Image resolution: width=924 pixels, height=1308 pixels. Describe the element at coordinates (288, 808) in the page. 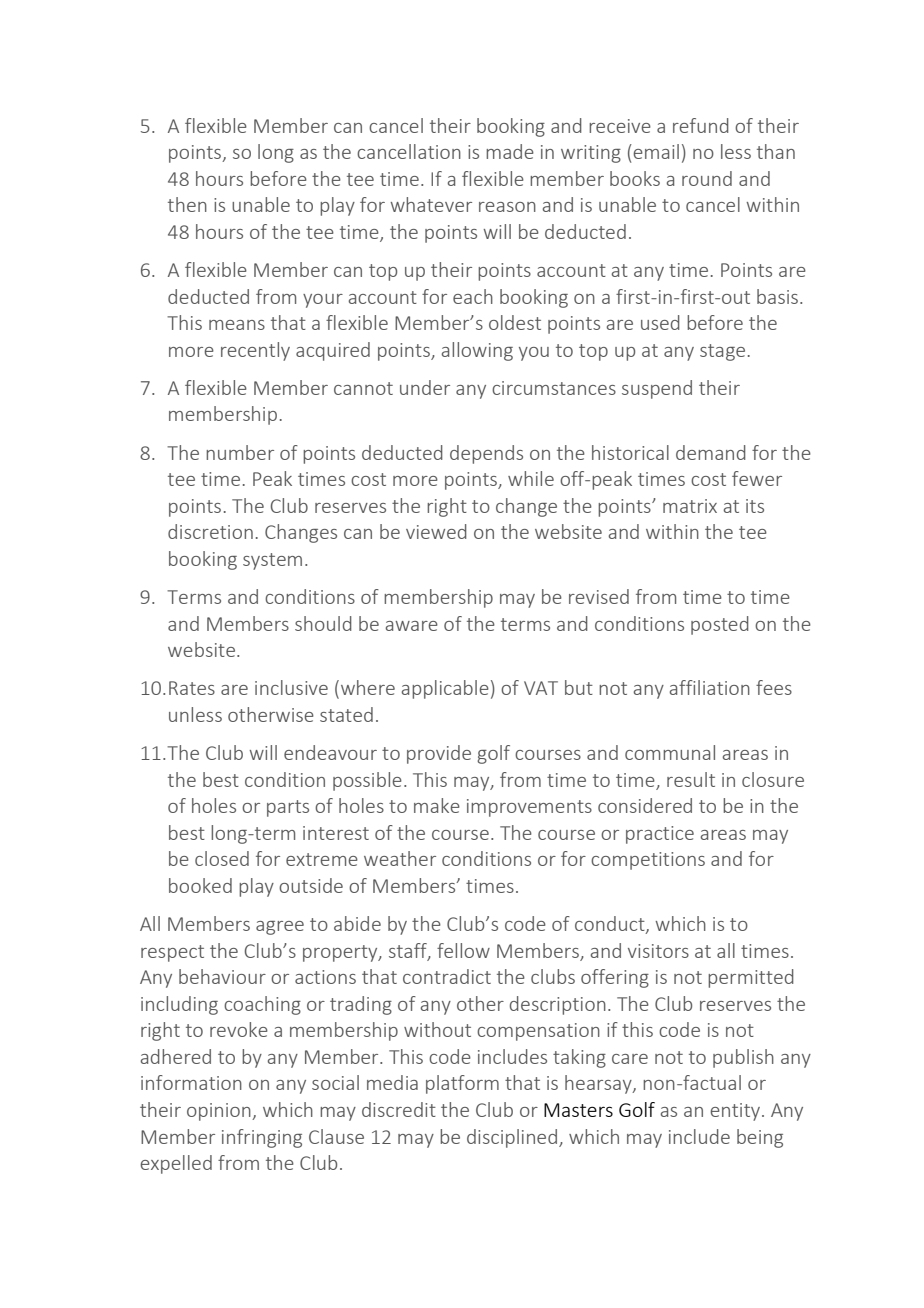

I see `parts` at that location.
